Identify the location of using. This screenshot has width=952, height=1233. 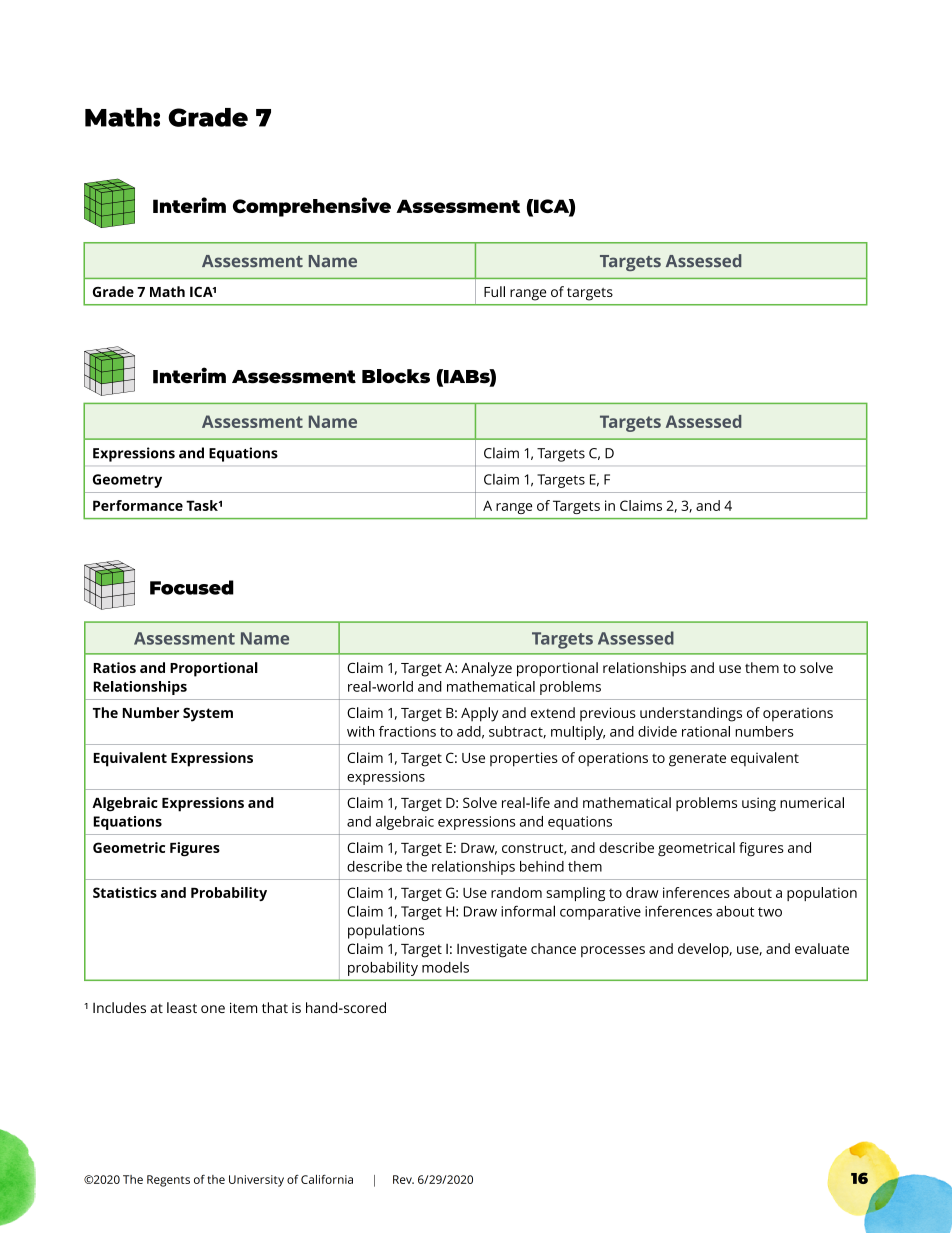
(759, 804).
